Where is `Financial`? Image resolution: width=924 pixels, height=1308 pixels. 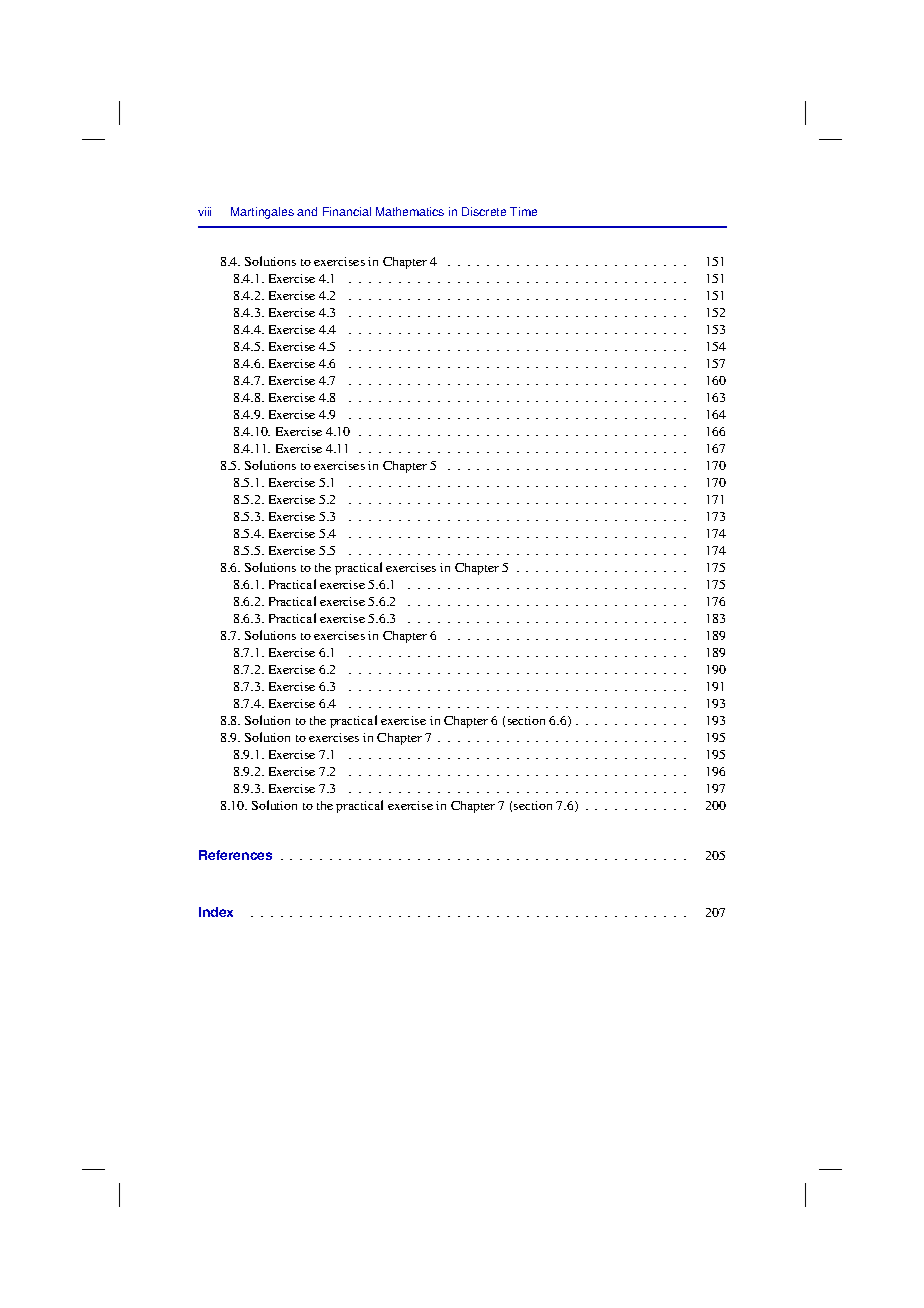 Financial is located at coordinates (347, 211).
